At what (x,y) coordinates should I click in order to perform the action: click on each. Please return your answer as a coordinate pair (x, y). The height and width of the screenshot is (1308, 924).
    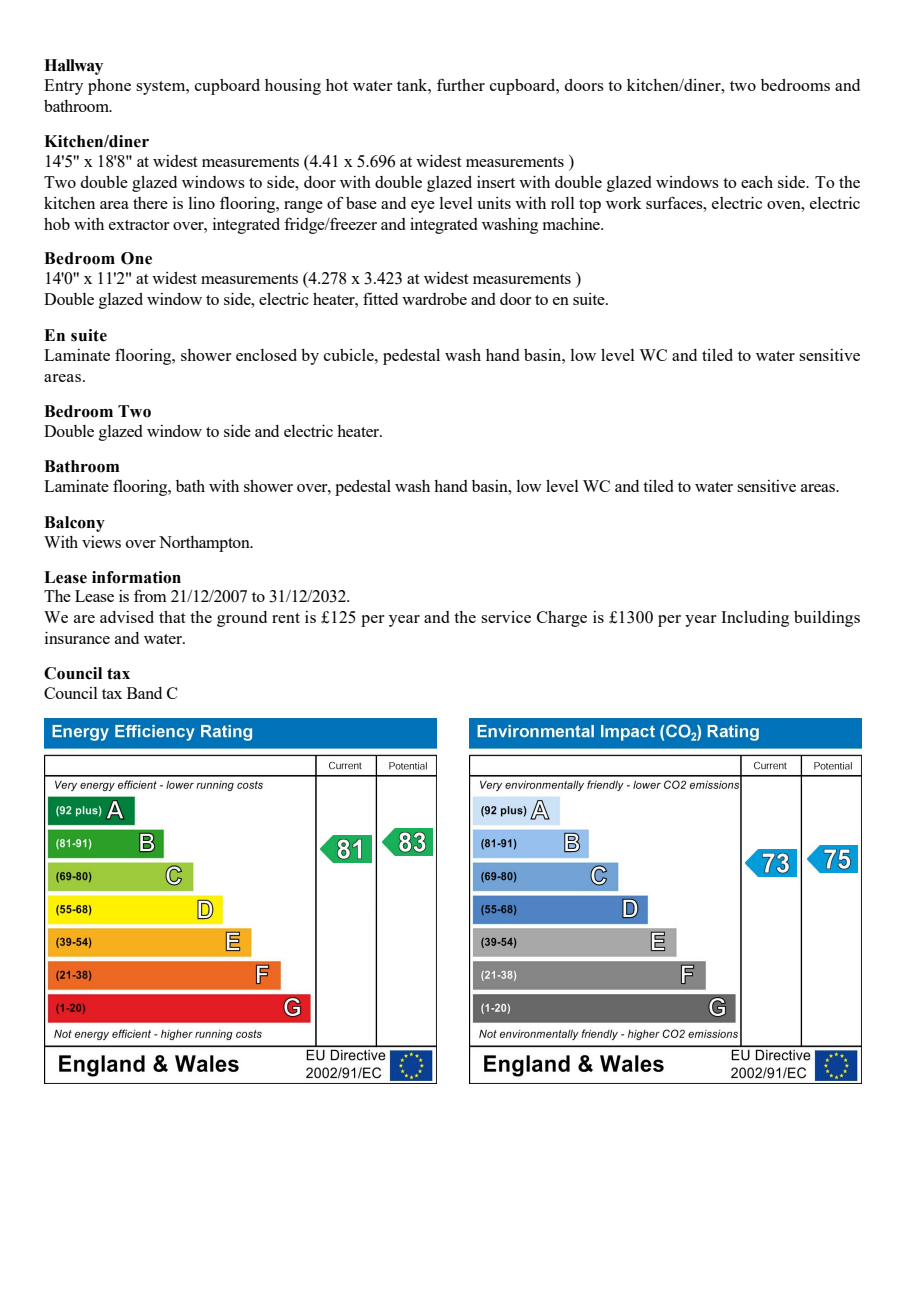
    Looking at the image, I should click on (757, 182).
